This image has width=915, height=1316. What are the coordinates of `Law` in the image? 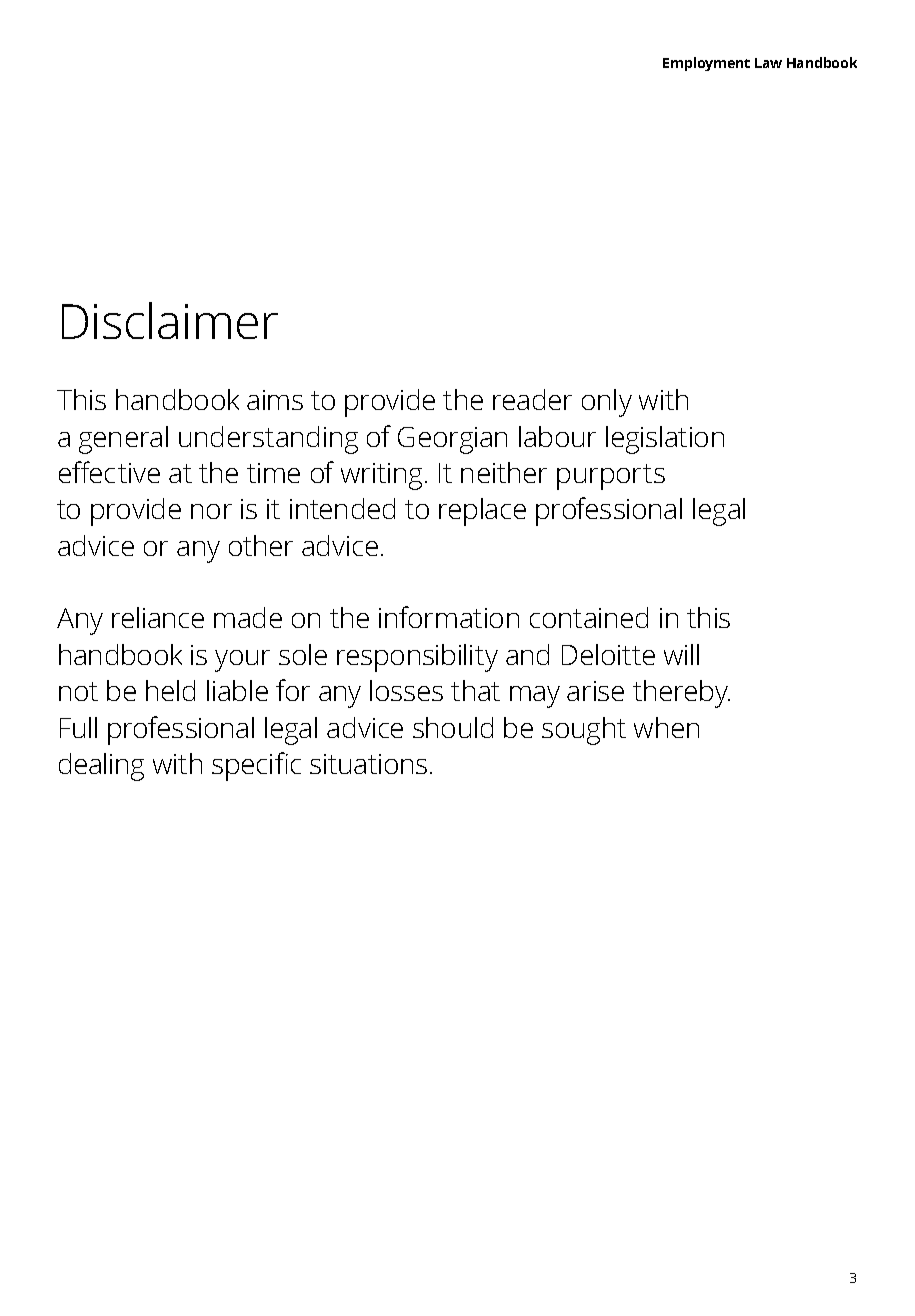 It's located at (768, 63).
